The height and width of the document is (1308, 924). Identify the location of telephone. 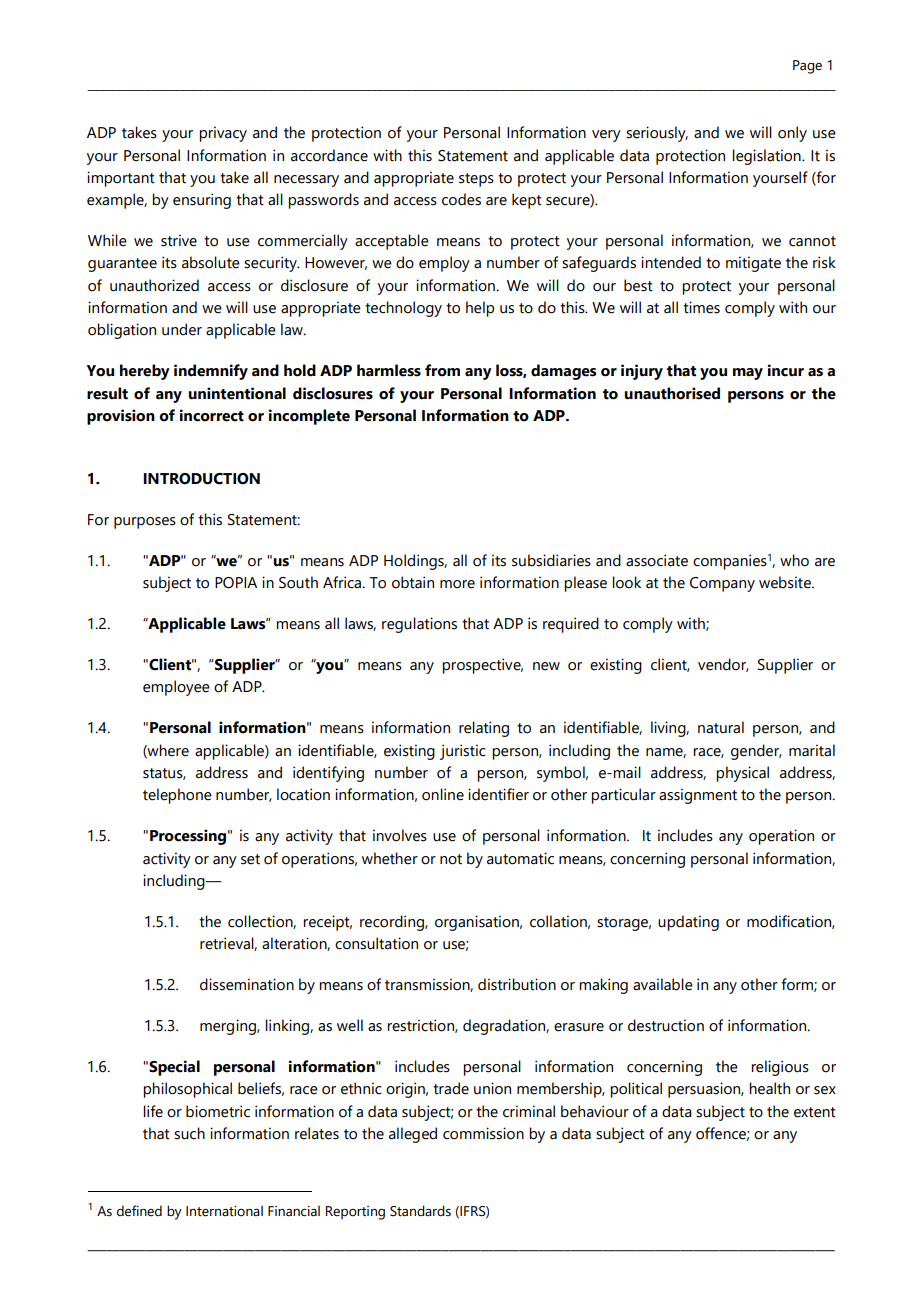
(177, 796).
